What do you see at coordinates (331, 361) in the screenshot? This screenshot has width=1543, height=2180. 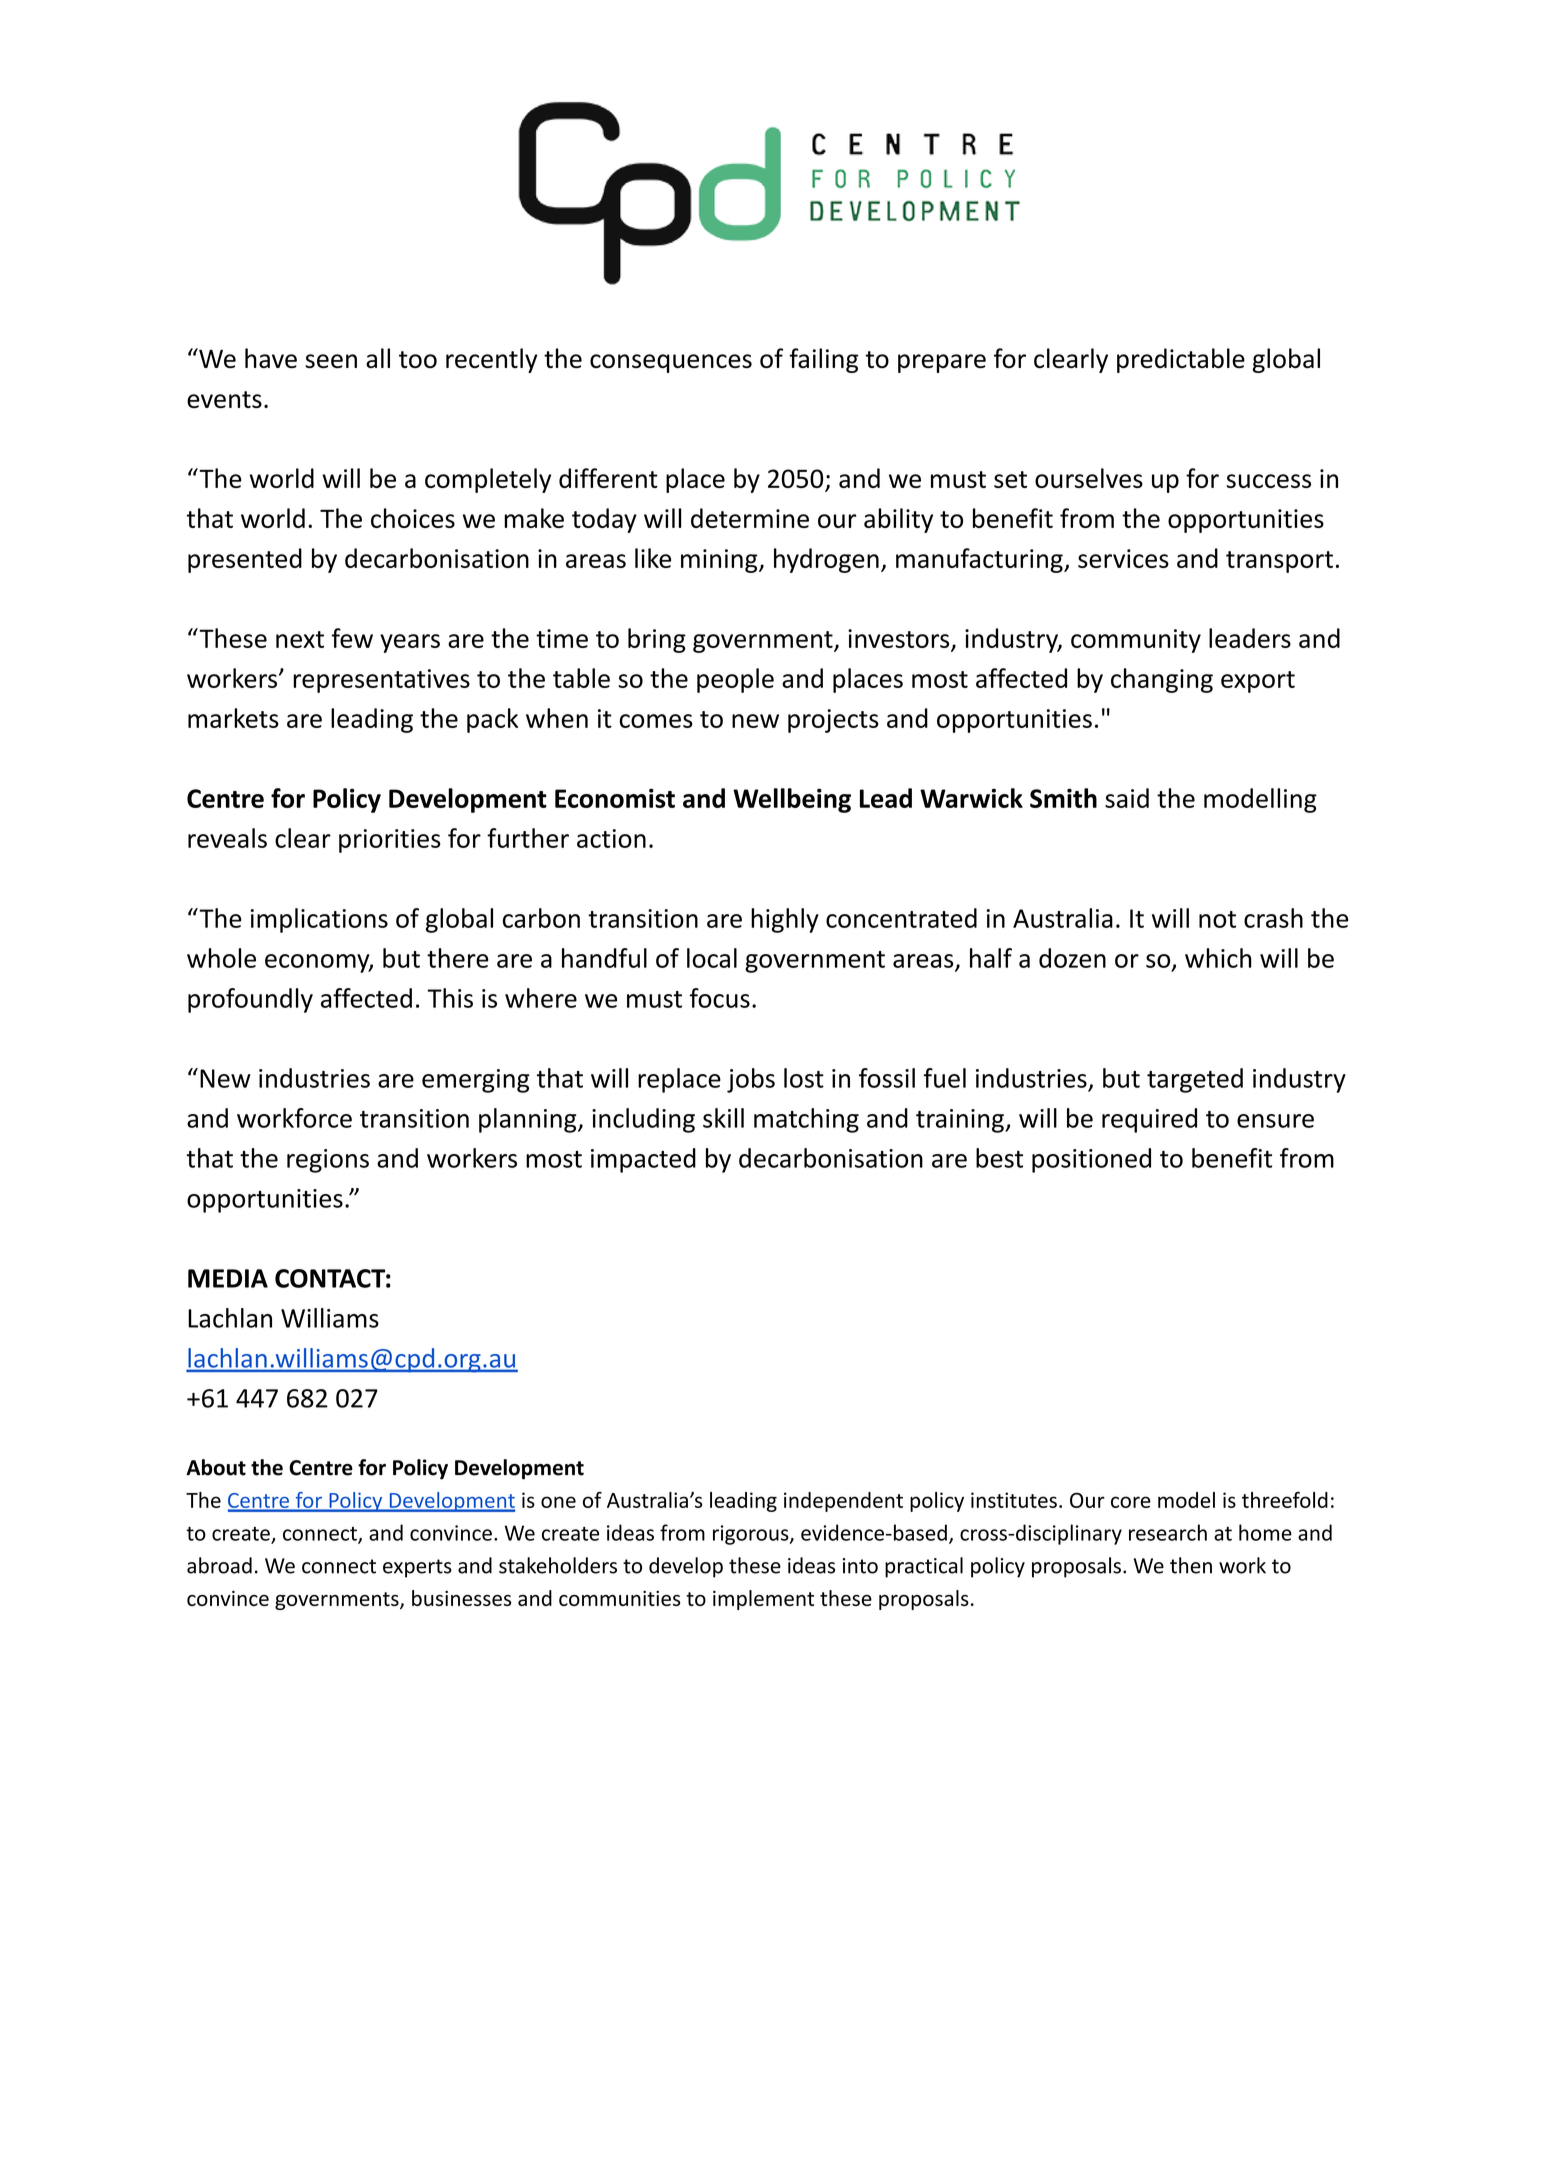 I see `seen` at bounding box center [331, 361].
